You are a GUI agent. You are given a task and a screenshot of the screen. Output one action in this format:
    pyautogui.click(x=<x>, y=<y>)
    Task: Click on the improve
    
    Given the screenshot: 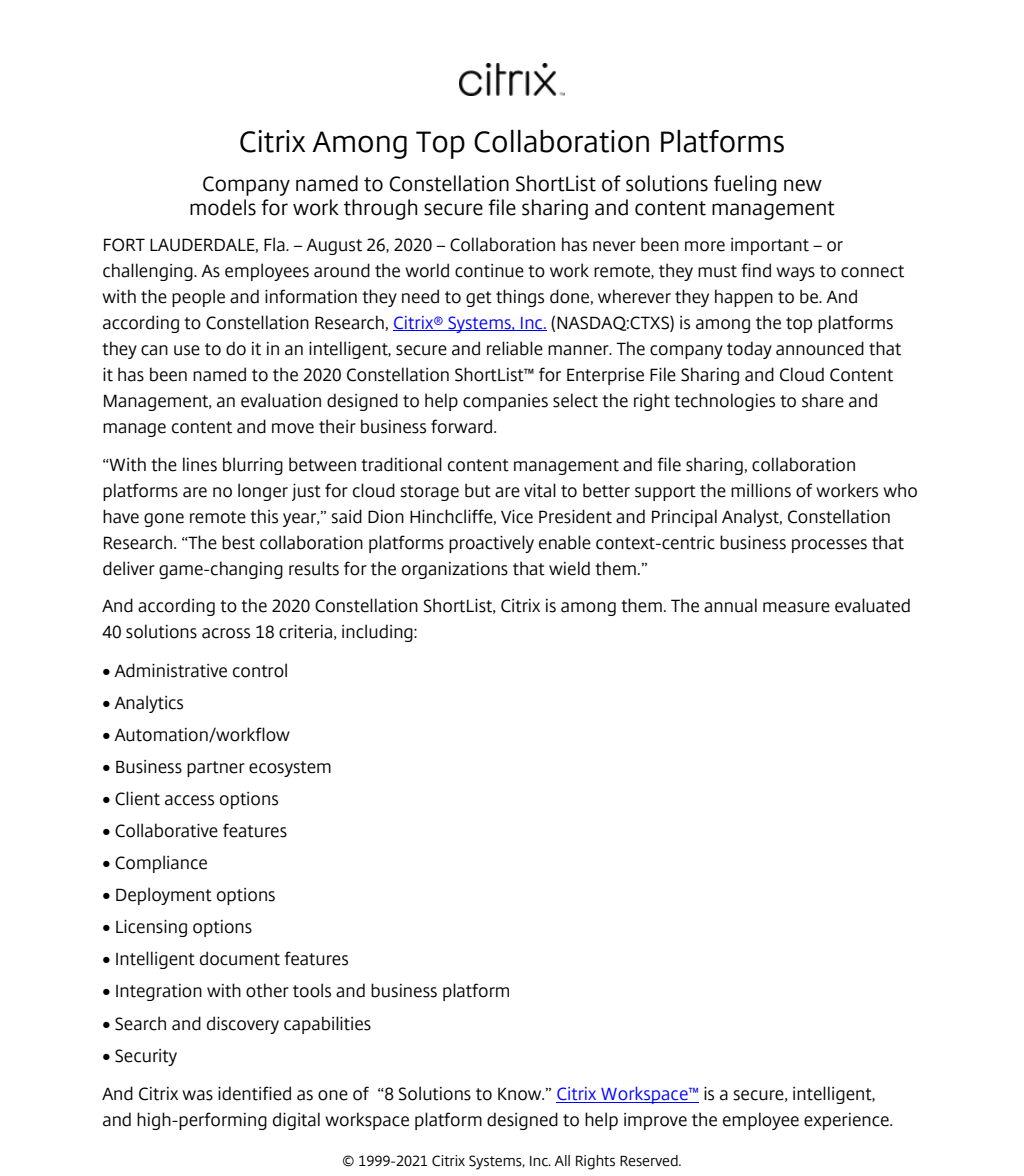 What is the action you would take?
    pyautogui.click(x=655, y=1121)
